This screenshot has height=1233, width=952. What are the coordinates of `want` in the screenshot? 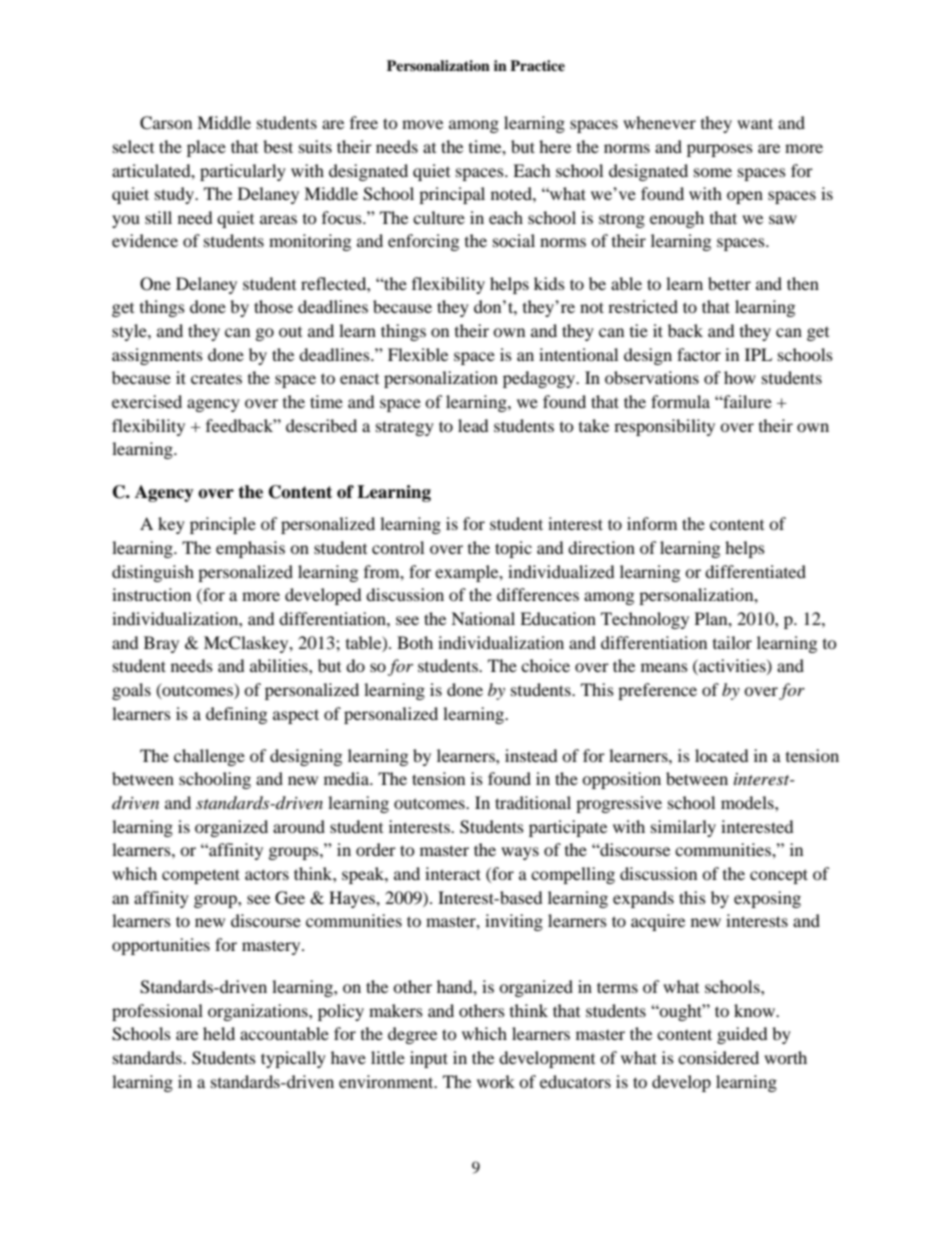 It's located at (755, 123).
